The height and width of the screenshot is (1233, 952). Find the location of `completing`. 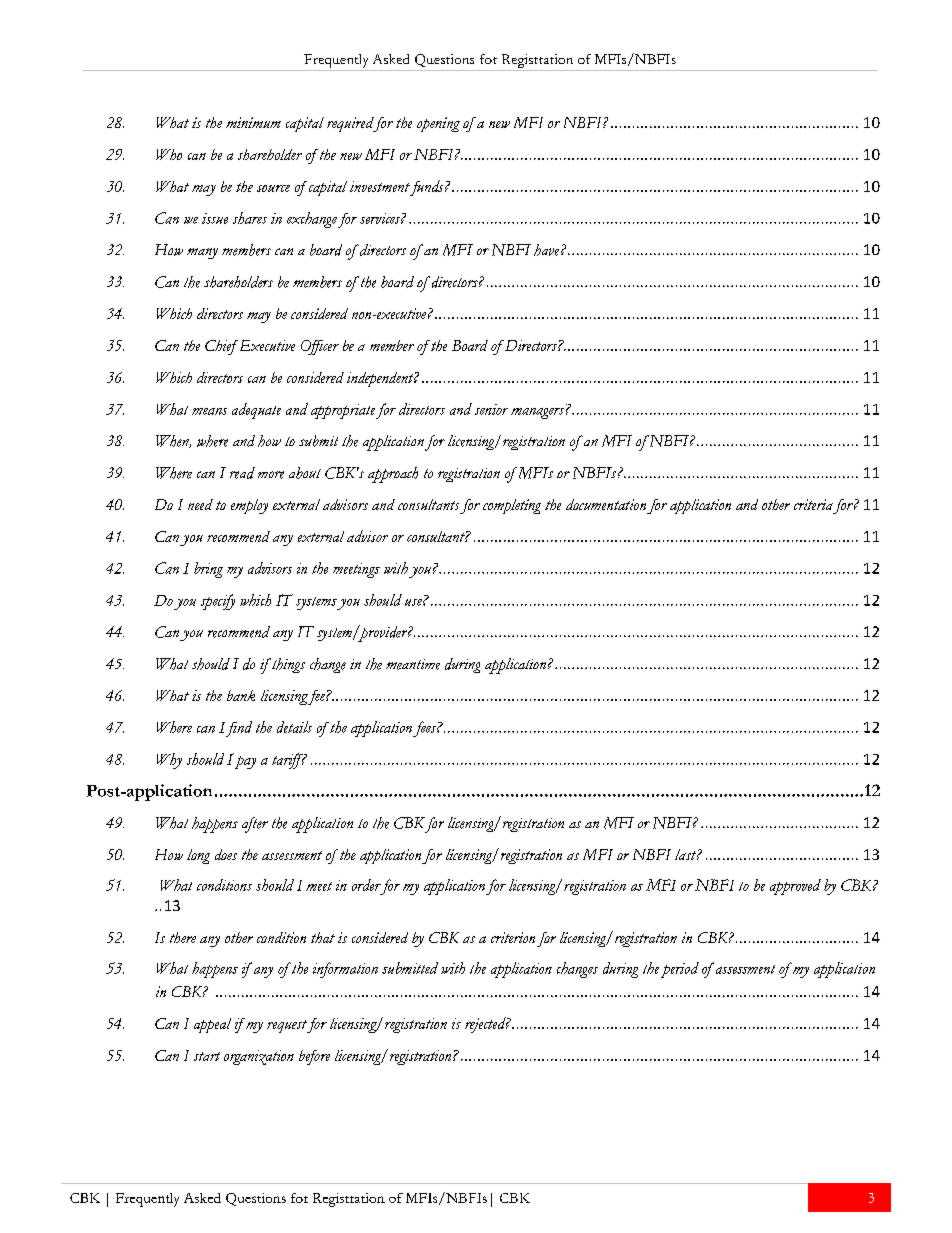

completing is located at coordinates (512, 506).
